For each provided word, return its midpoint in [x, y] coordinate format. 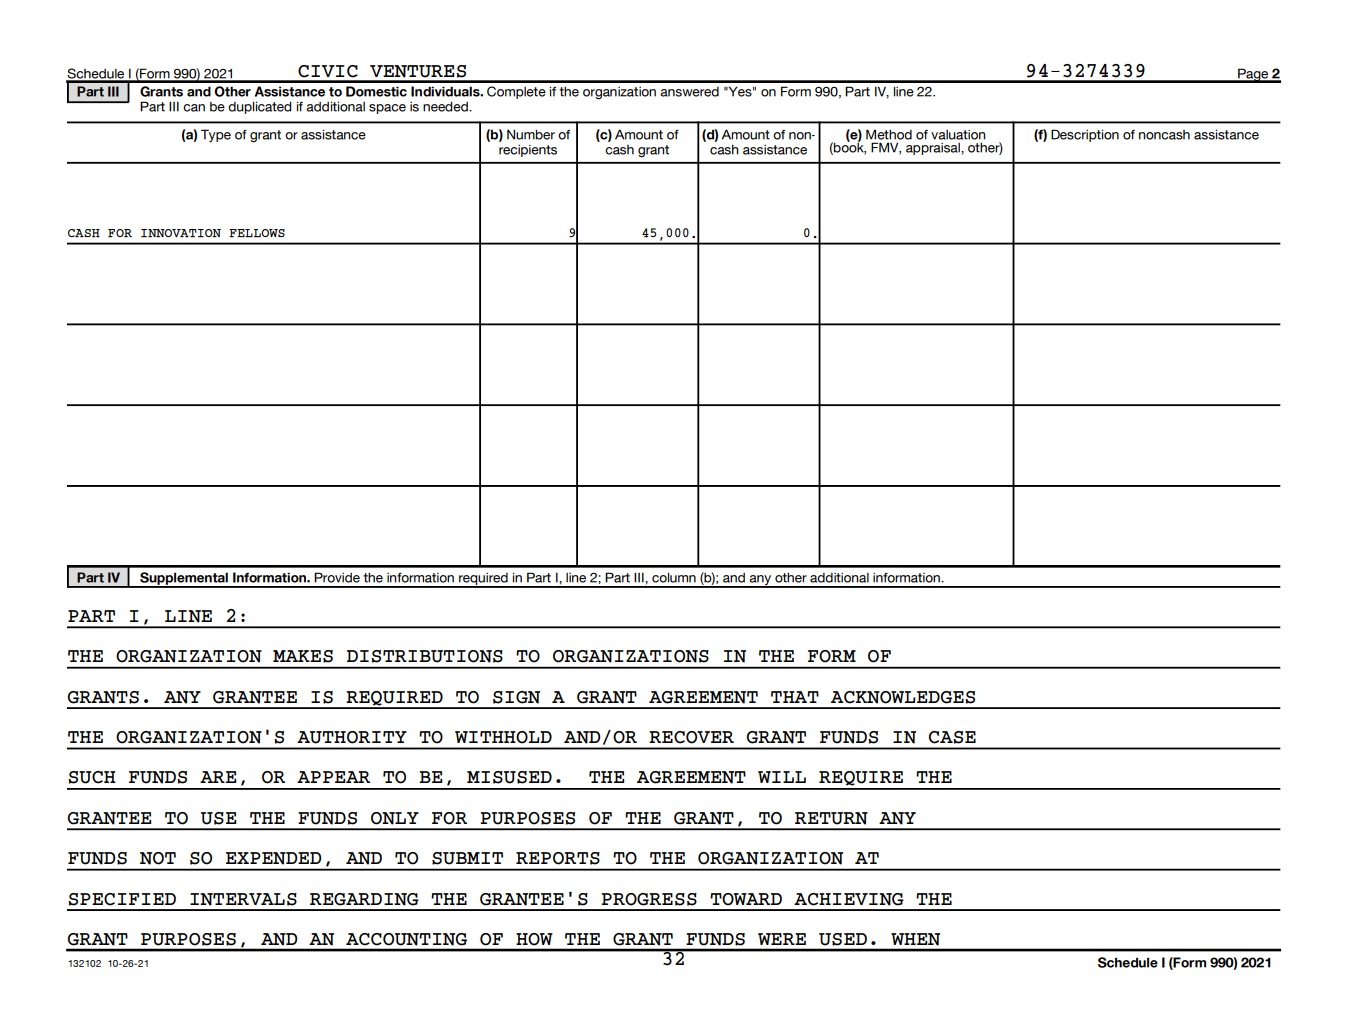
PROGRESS [649, 899]
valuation [958, 135]
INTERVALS [243, 899]
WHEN [915, 939]
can [194, 108]
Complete [516, 92]
